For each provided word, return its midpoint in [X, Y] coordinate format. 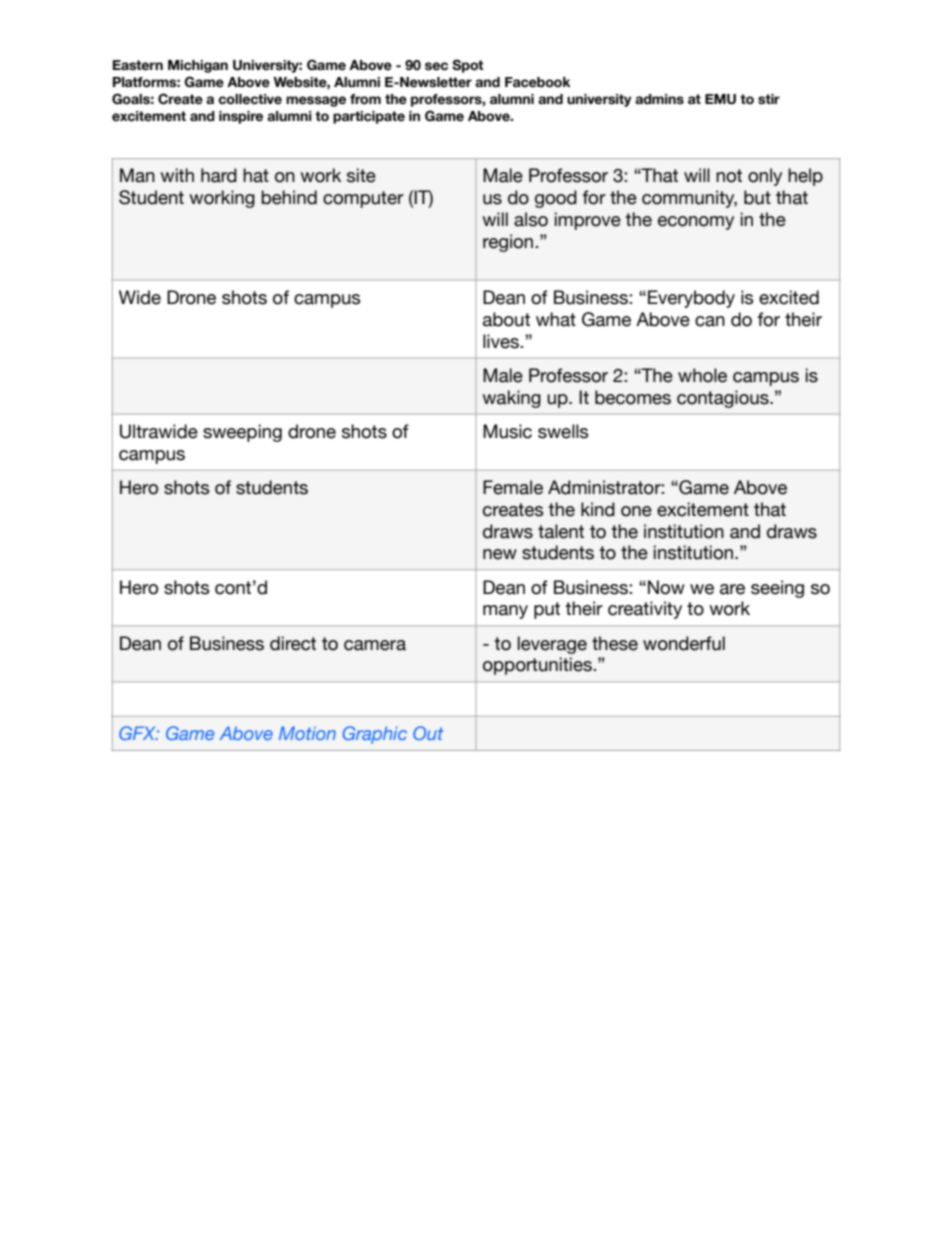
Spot [467, 66]
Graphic [375, 735]
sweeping [242, 433]
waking [511, 399]
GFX [139, 733]
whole [702, 375]
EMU [720, 99]
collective [250, 99]
